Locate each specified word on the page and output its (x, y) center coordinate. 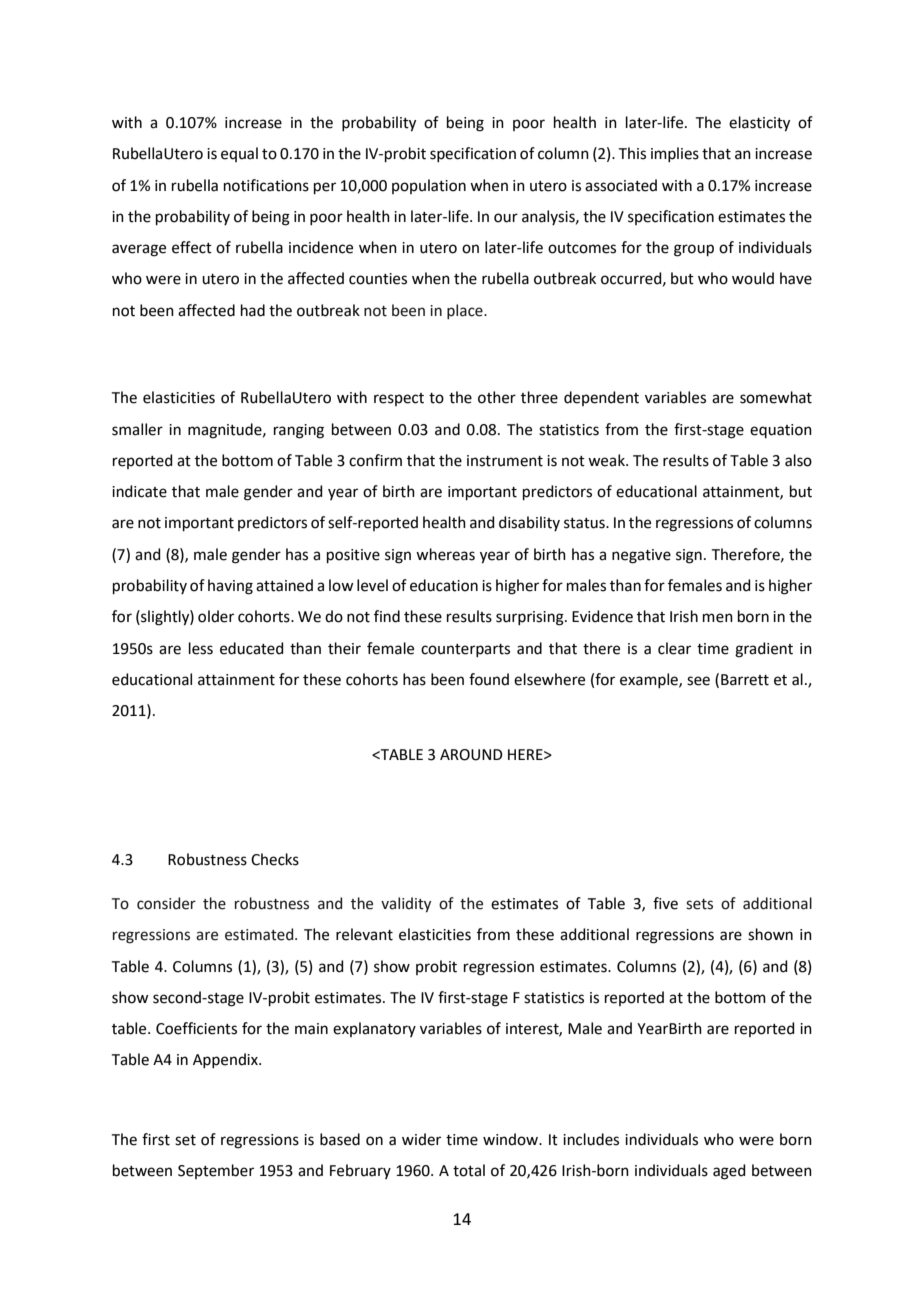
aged (729, 1172)
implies (675, 154)
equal (239, 154)
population (429, 186)
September (216, 1171)
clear (674, 648)
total (469, 1170)
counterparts (465, 650)
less (201, 648)
